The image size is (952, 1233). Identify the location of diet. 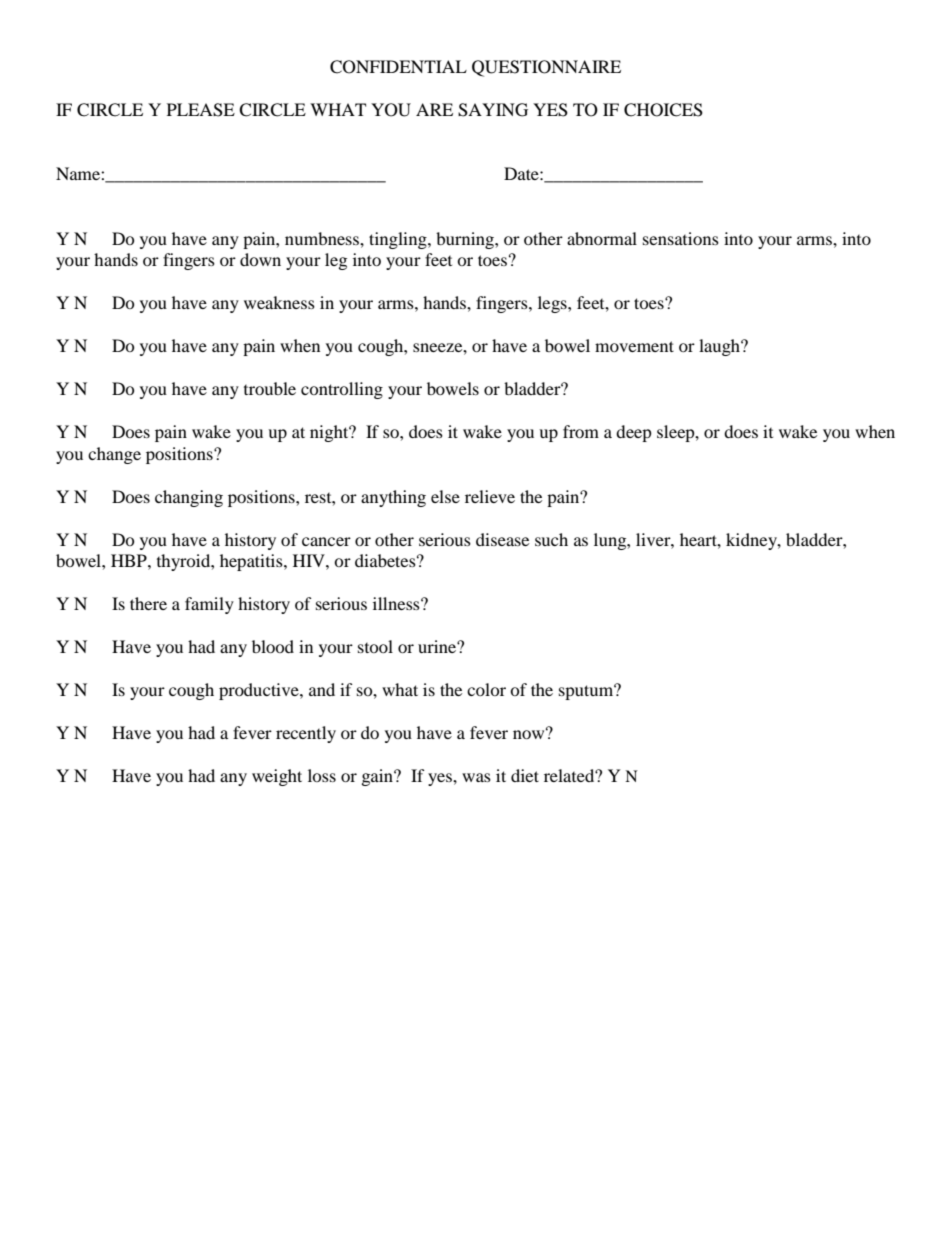
(525, 775).
